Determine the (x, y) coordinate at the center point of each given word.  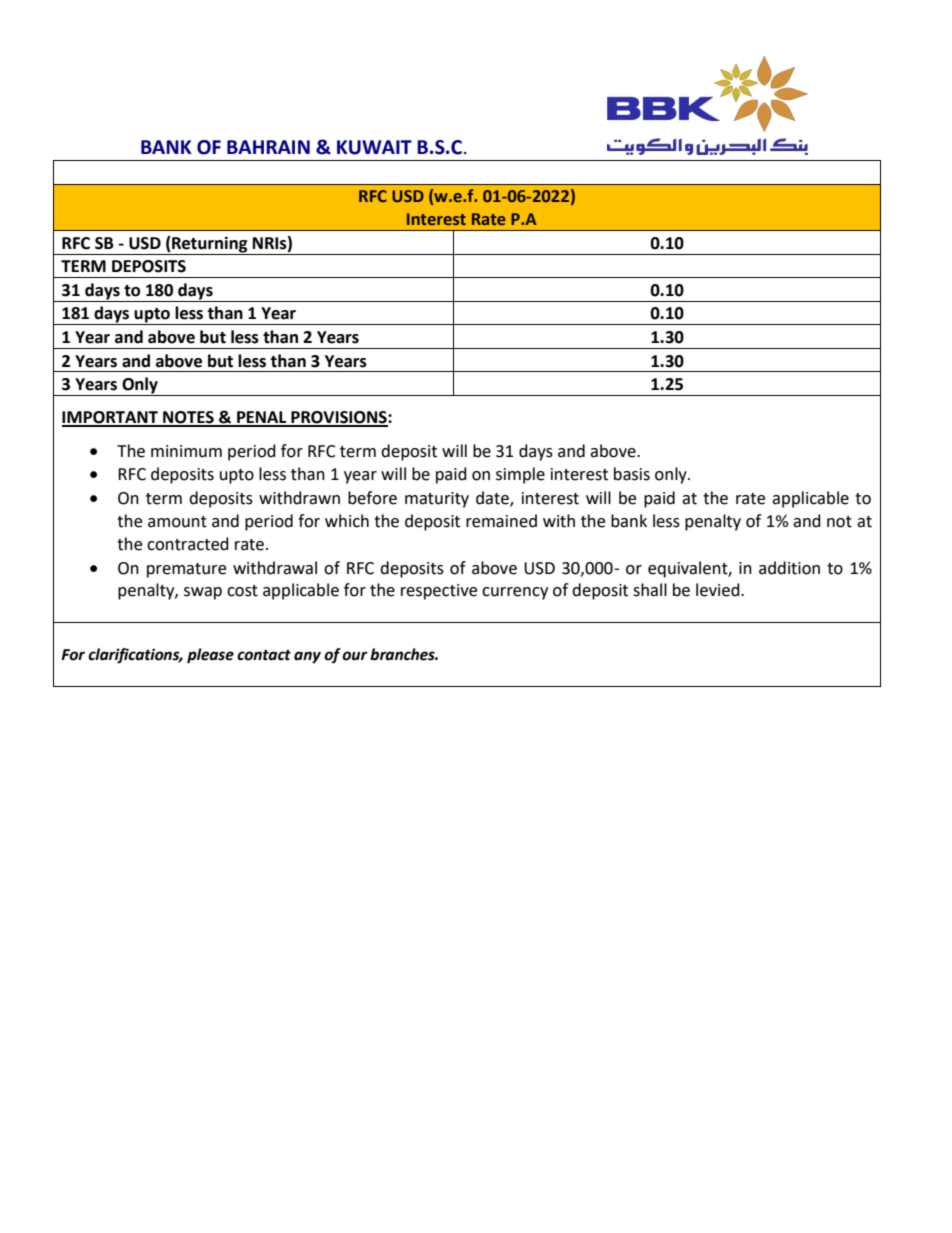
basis (632, 474)
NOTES (188, 418)
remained (501, 521)
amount (177, 522)
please (210, 656)
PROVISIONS (339, 418)
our (355, 656)
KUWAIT (374, 147)
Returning (209, 244)
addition (789, 568)
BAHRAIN (268, 147)
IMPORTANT (111, 418)
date (493, 499)
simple (520, 475)
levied (719, 590)
